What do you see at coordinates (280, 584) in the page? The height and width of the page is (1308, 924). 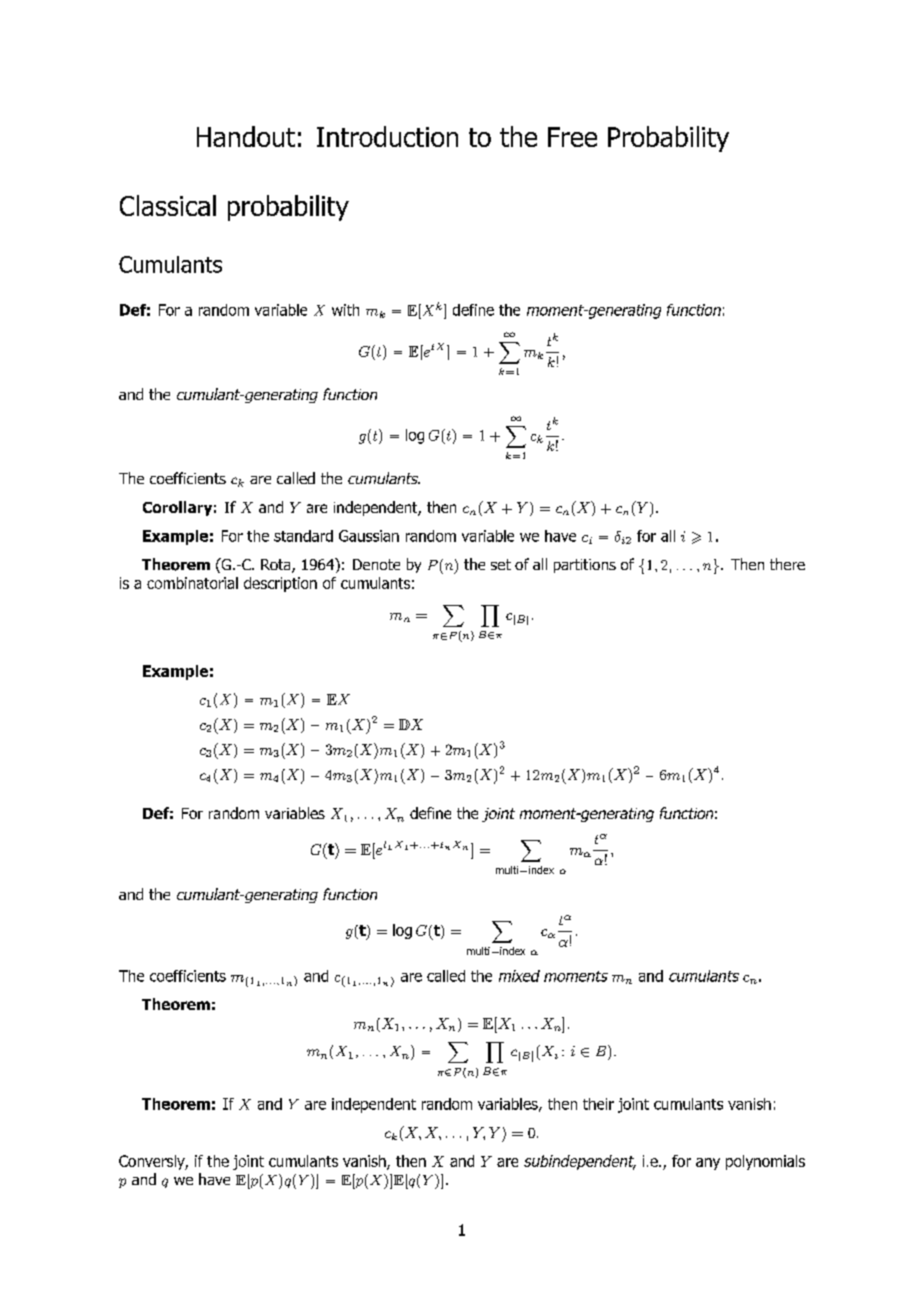 I see `description` at bounding box center [280, 584].
